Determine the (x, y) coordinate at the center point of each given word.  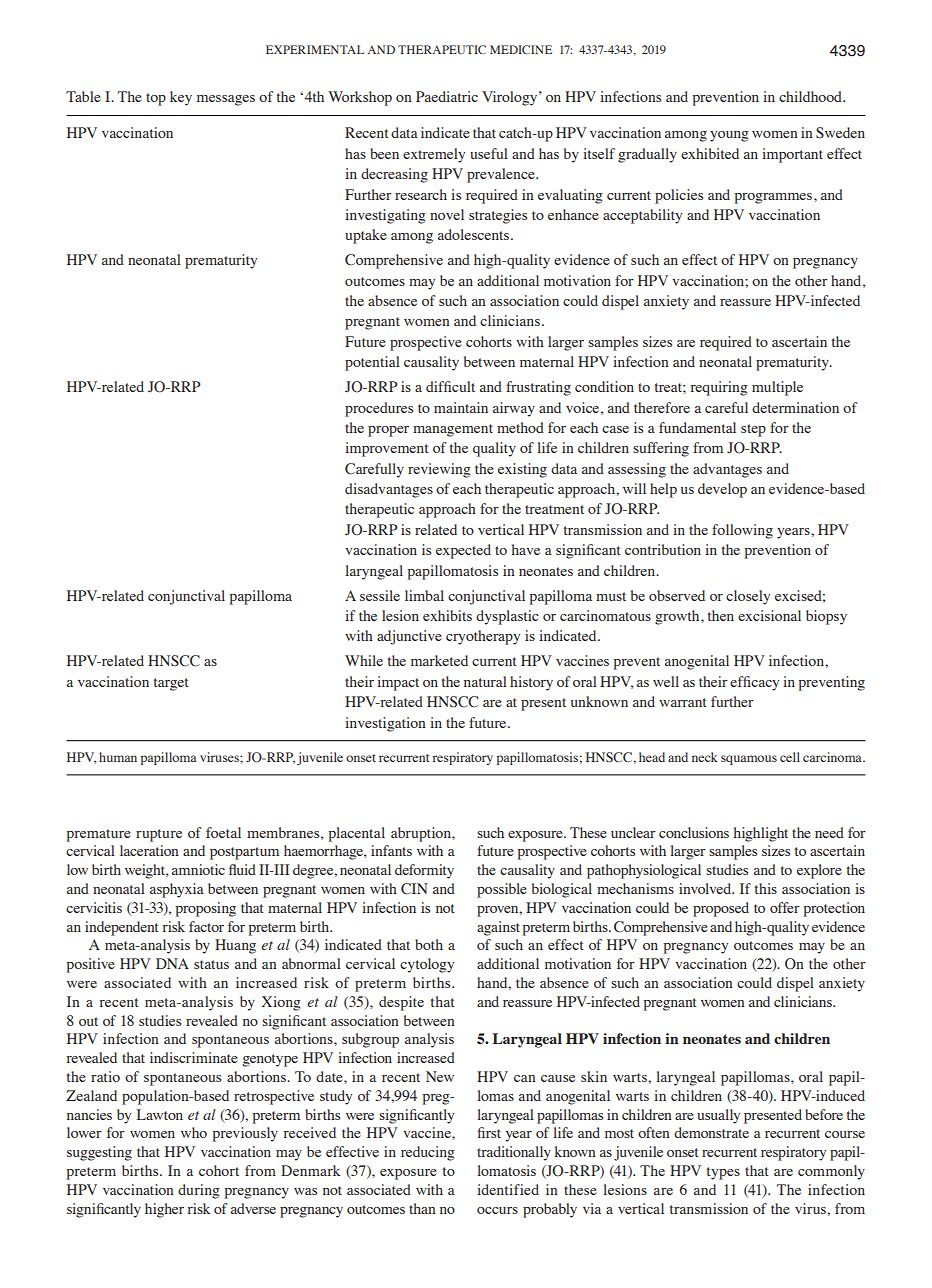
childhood (811, 96)
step (753, 430)
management (453, 430)
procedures (379, 409)
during (199, 1191)
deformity (424, 871)
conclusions (694, 832)
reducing (428, 1153)
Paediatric (447, 96)
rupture (159, 835)
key (181, 98)
